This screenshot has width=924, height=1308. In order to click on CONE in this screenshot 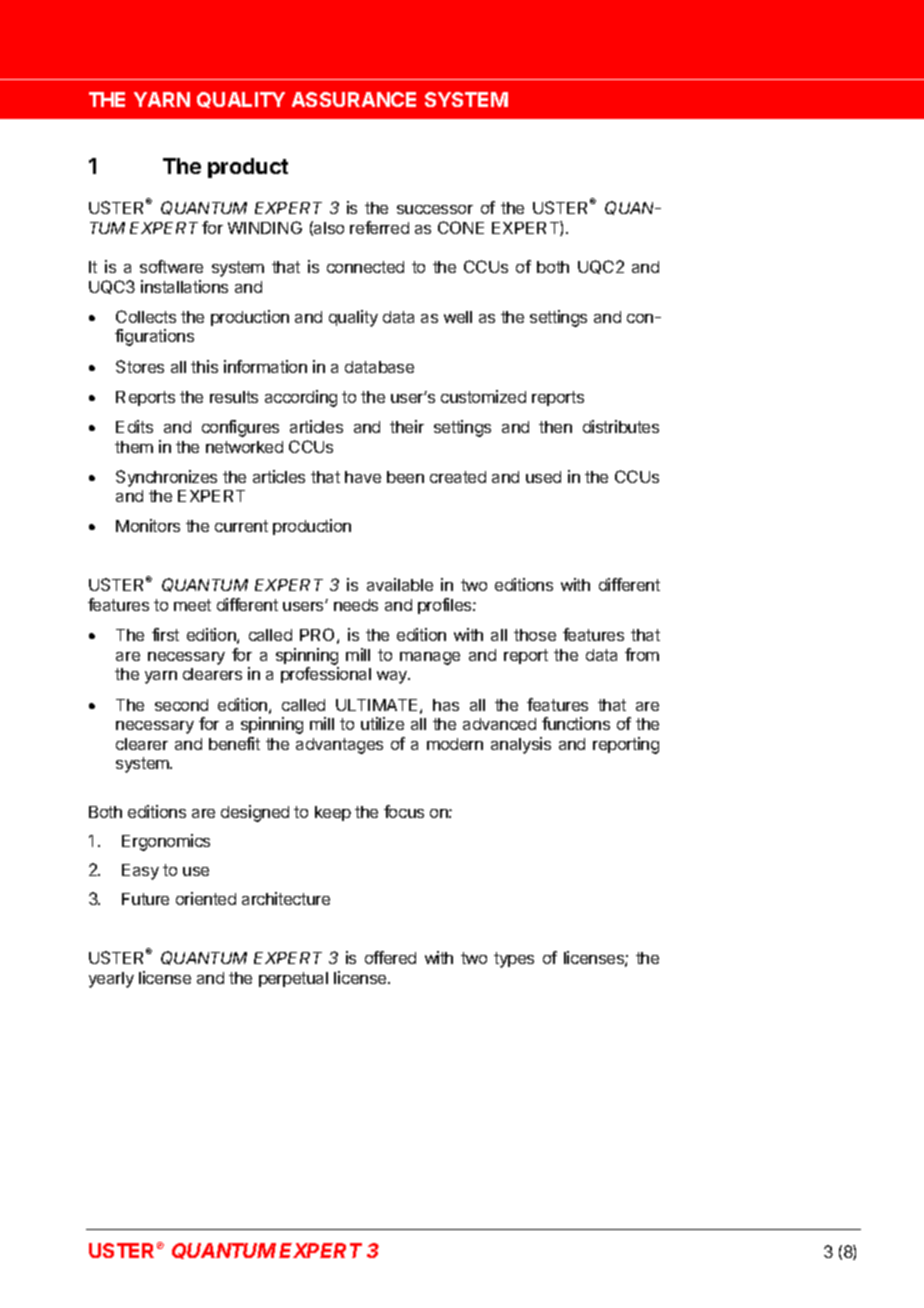, I will do `click(461, 227)`.
